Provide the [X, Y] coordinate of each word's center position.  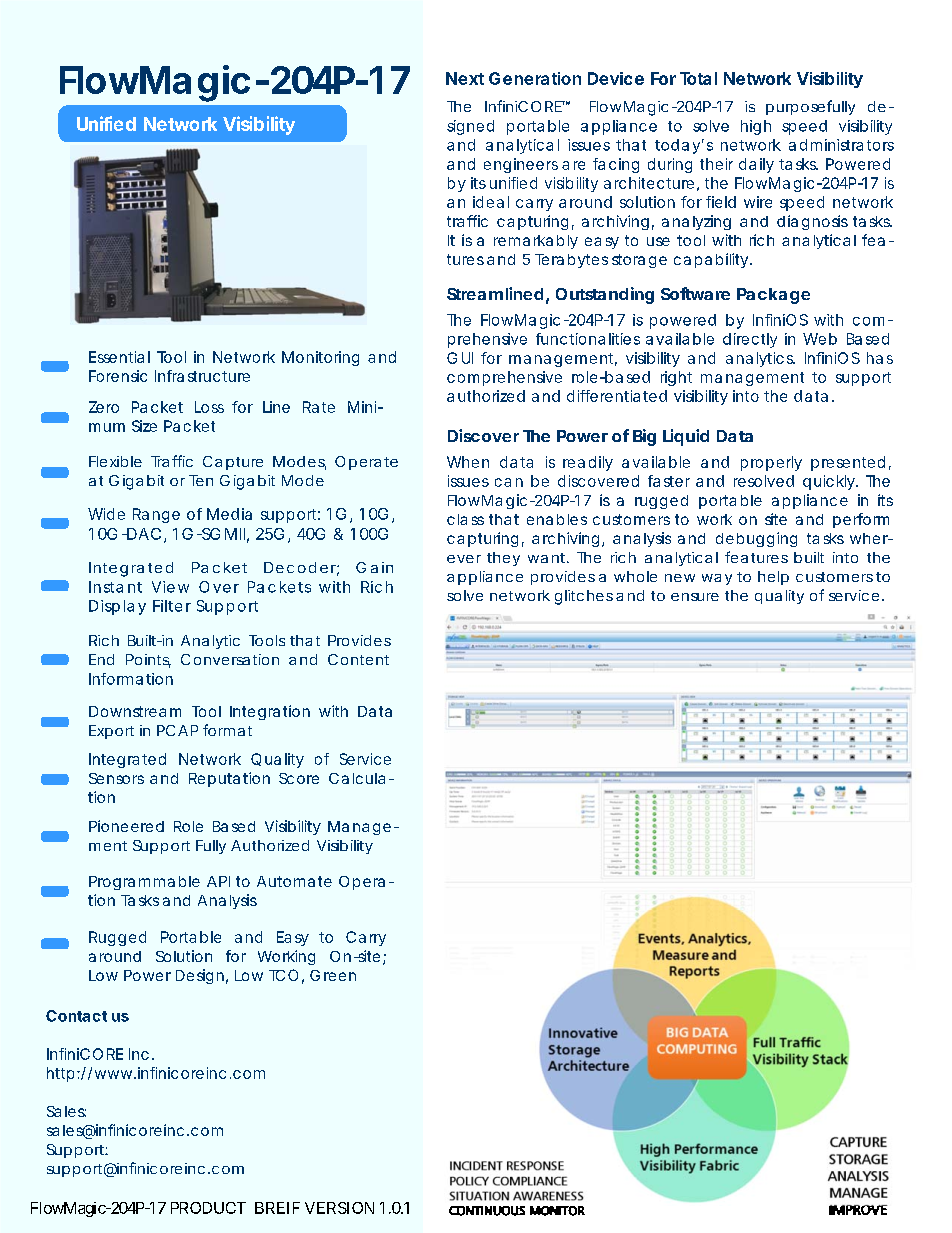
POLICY [469, 1181]
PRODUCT [208, 1208]
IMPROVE [858, 1210]
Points [148, 661]
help [773, 578]
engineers [521, 165]
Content [358, 659]
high [756, 127]
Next [465, 78]
